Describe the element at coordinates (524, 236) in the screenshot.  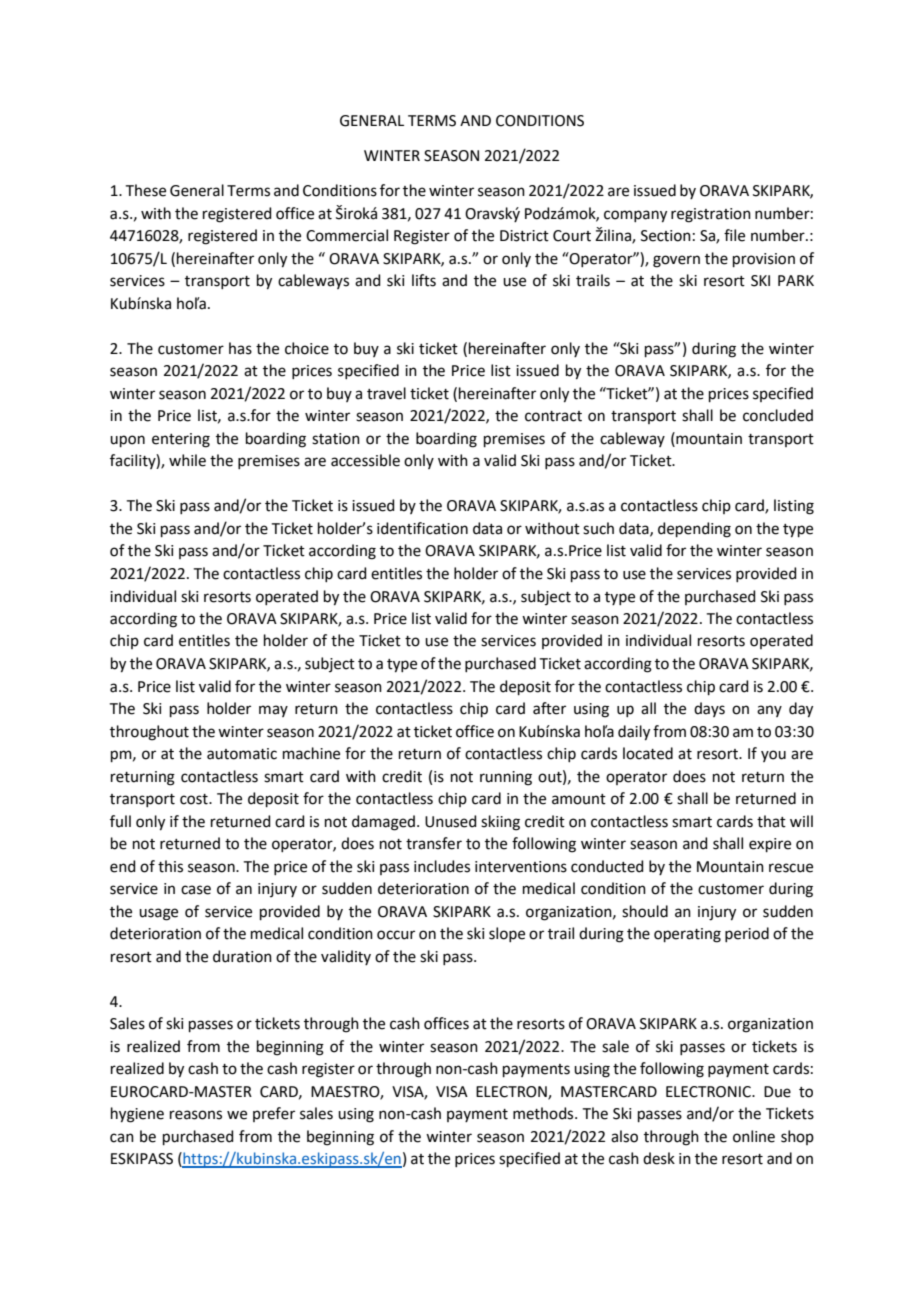
I see `District` at that location.
